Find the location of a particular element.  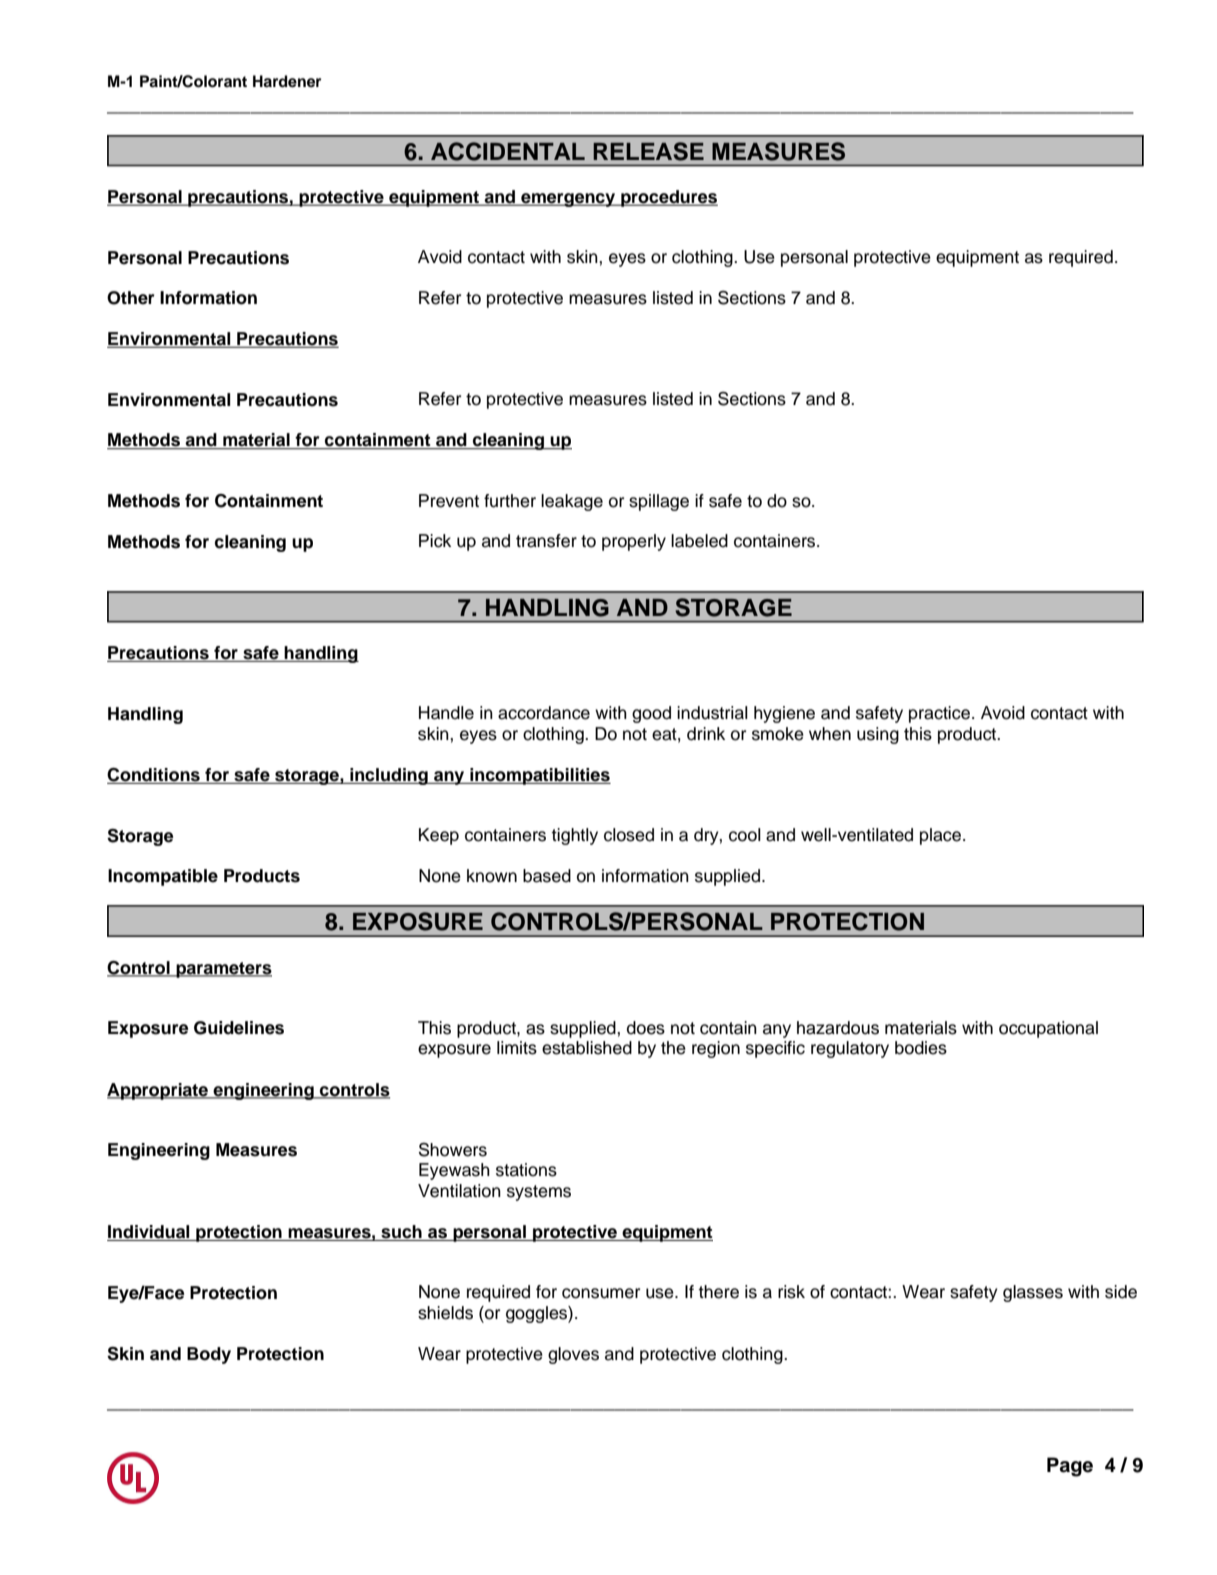

Body is located at coordinates (209, 1355).
